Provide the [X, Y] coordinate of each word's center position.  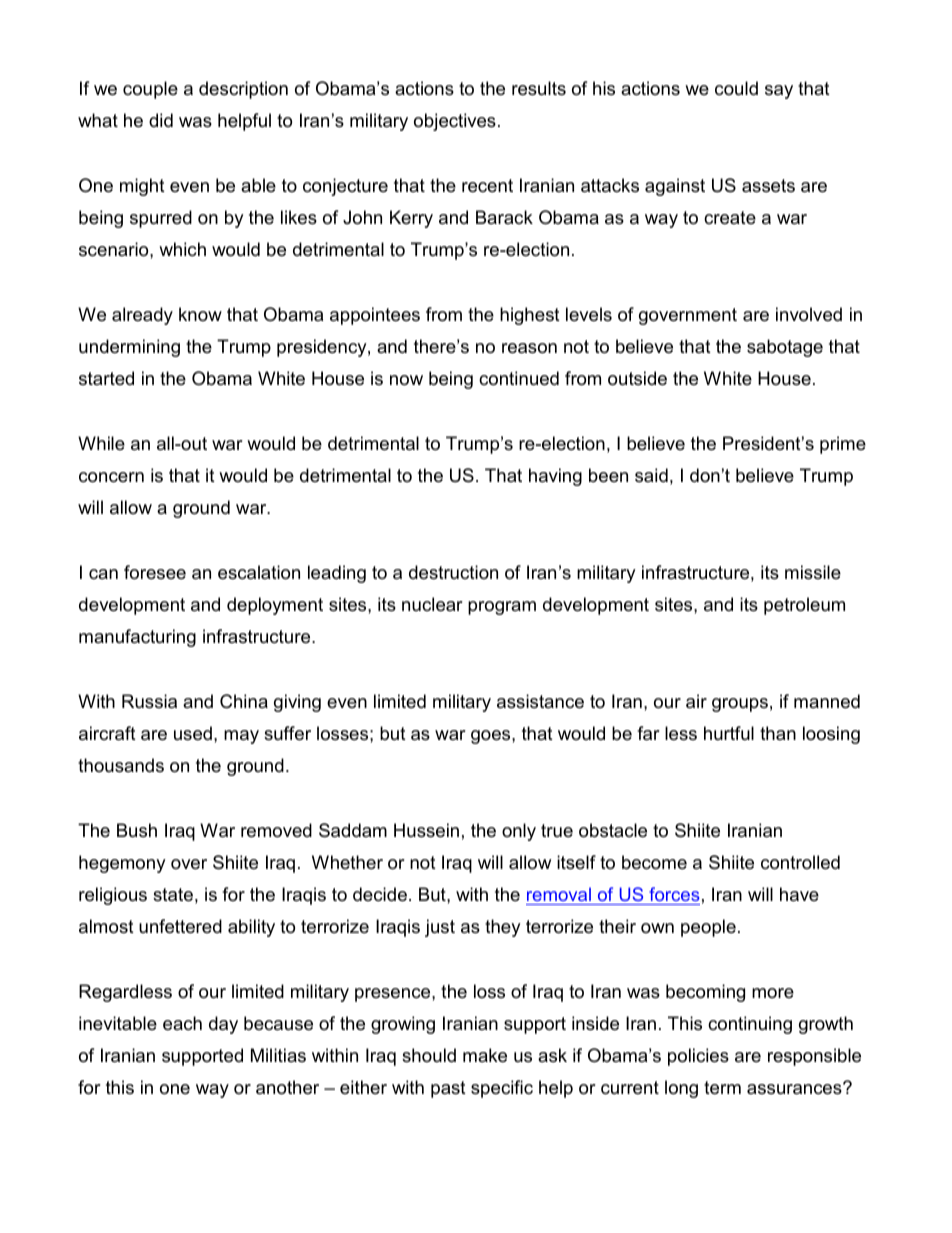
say [779, 92]
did [161, 120]
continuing [750, 1025]
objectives [455, 122]
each [182, 1023]
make [485, 1055]
